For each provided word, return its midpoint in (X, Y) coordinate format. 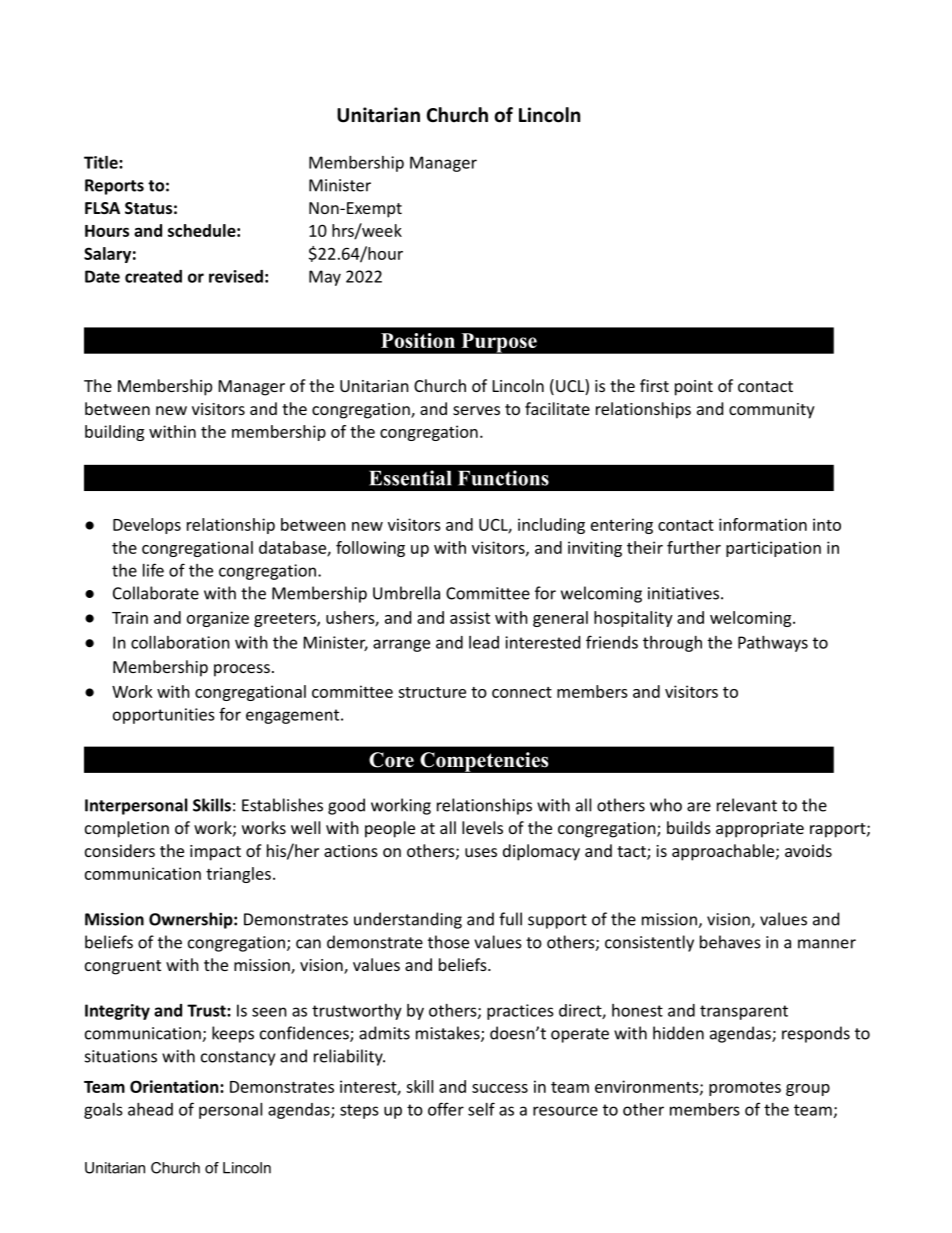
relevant (747, 805)
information (763, 524)
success (500, 1088)
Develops (147, 526)
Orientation (175, 1086)
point (694, 388)
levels (482, 827)
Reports (114, 187)
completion (127, 829)
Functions (503, 478)
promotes (745, 1089)
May (325, 278)
